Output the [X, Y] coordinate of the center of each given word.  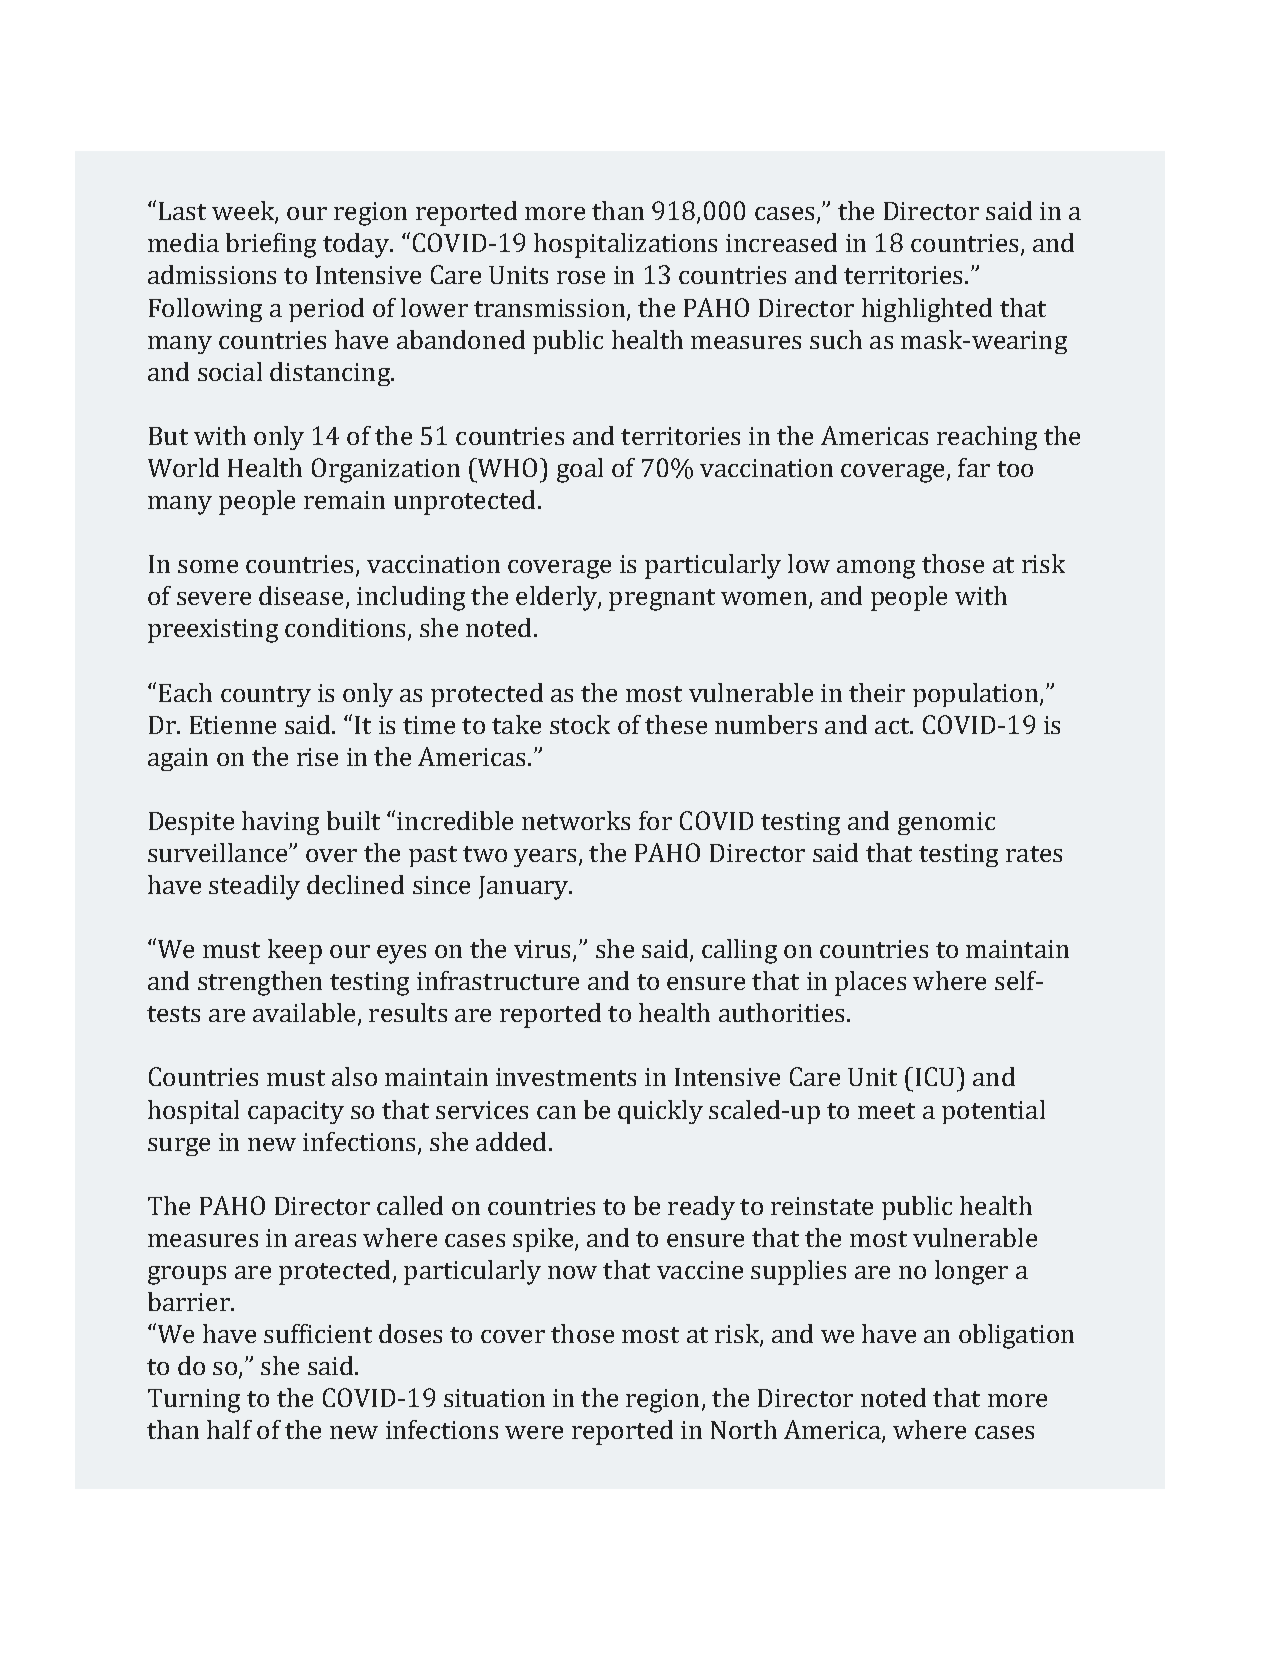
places [870, 983]
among [876, 569]
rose [581, 277]
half [229, 1429]
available [304, 1012]
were [534, 1432]
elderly [557, 598]
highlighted [927, 310]
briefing [271, 245]
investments [566, 1077]
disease [301, 595]
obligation [1016, 1336]
